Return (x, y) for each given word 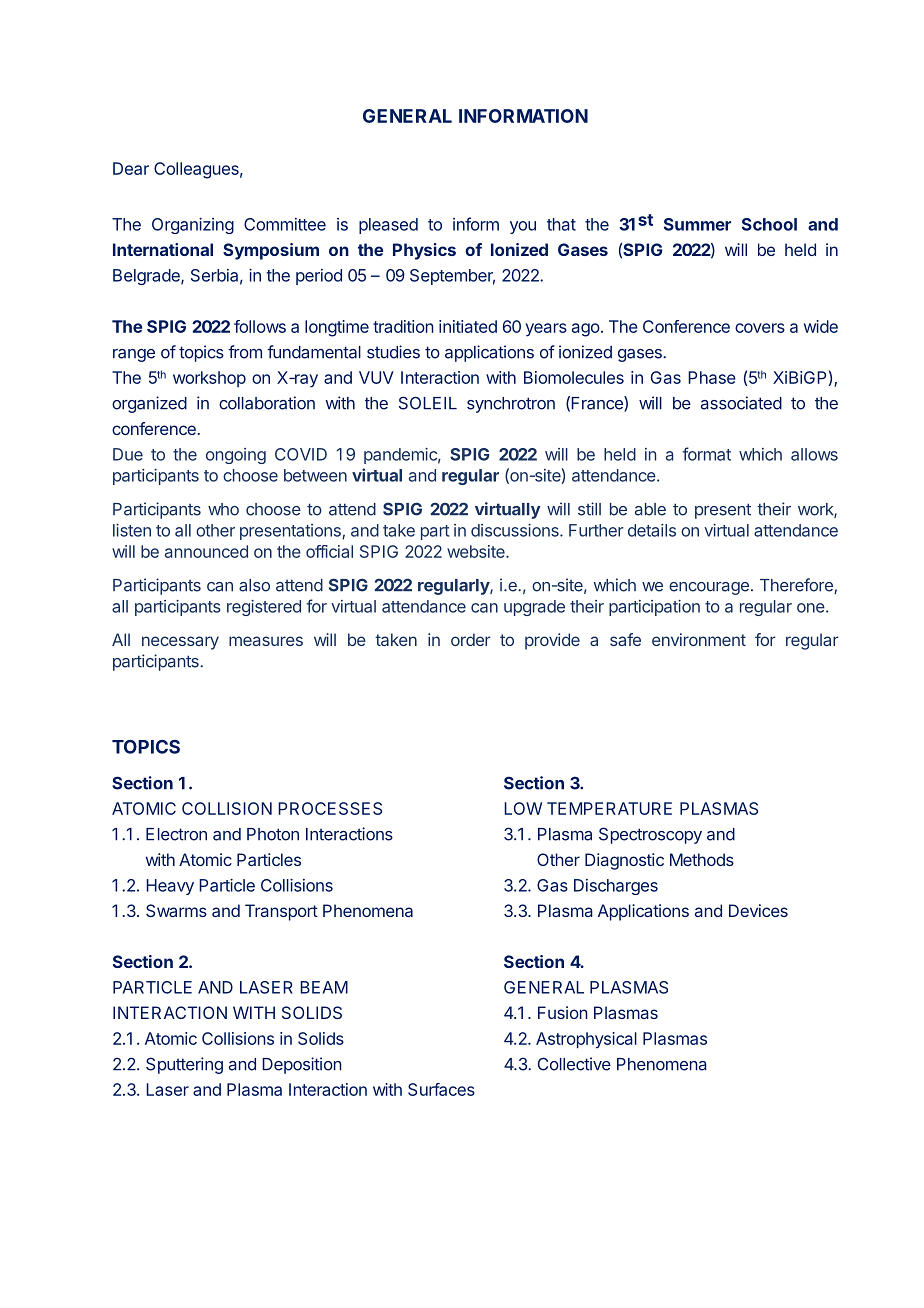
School (769, 224)
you (523, 227)
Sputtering (184, 1065)
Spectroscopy (650, 835)
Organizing (193, 226)
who (223, 509)
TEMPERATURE (609, 808)
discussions (516, 530)
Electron (176, 834)
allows (814, 454)
